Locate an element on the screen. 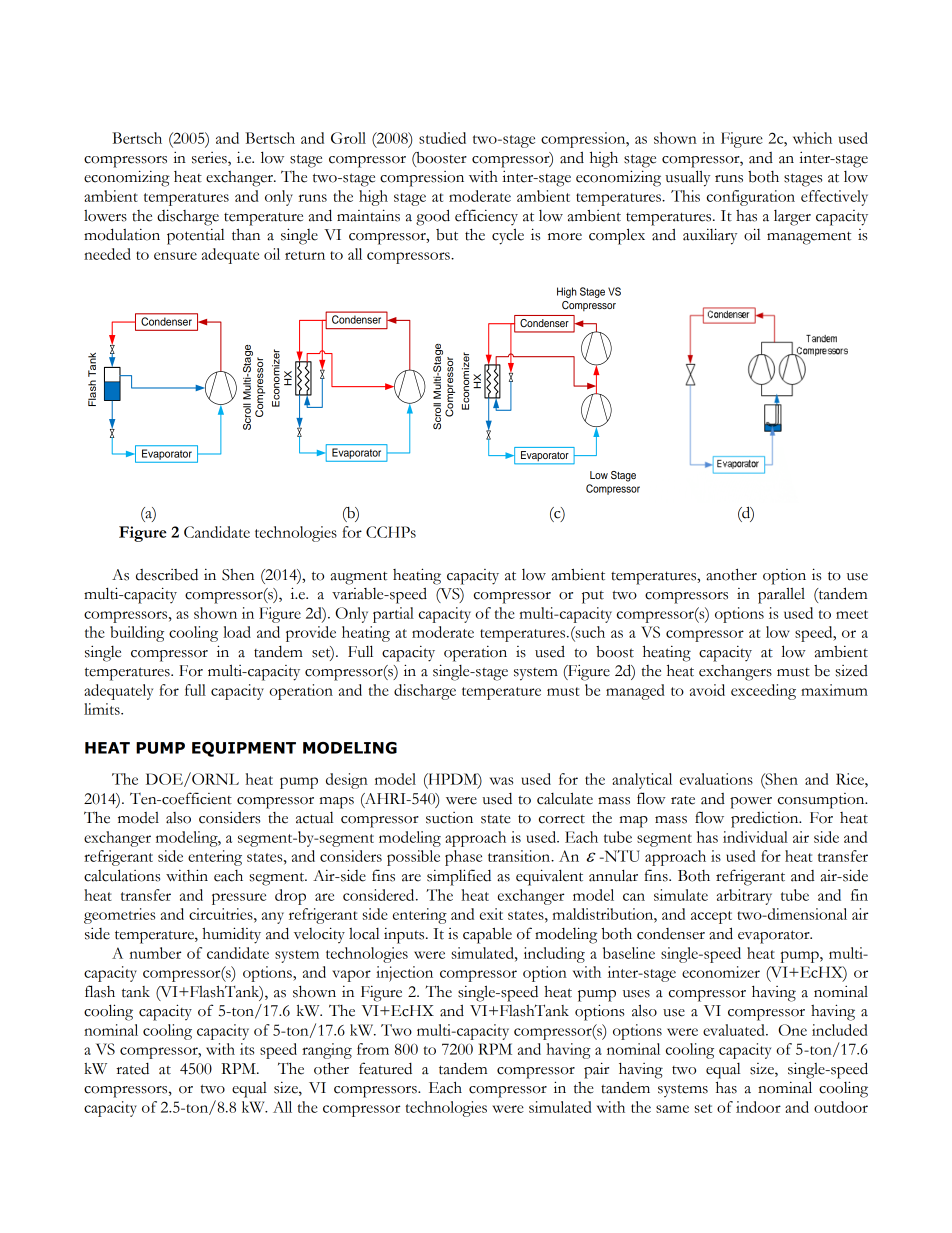  ranging is located at coordinates (327, 1051).
